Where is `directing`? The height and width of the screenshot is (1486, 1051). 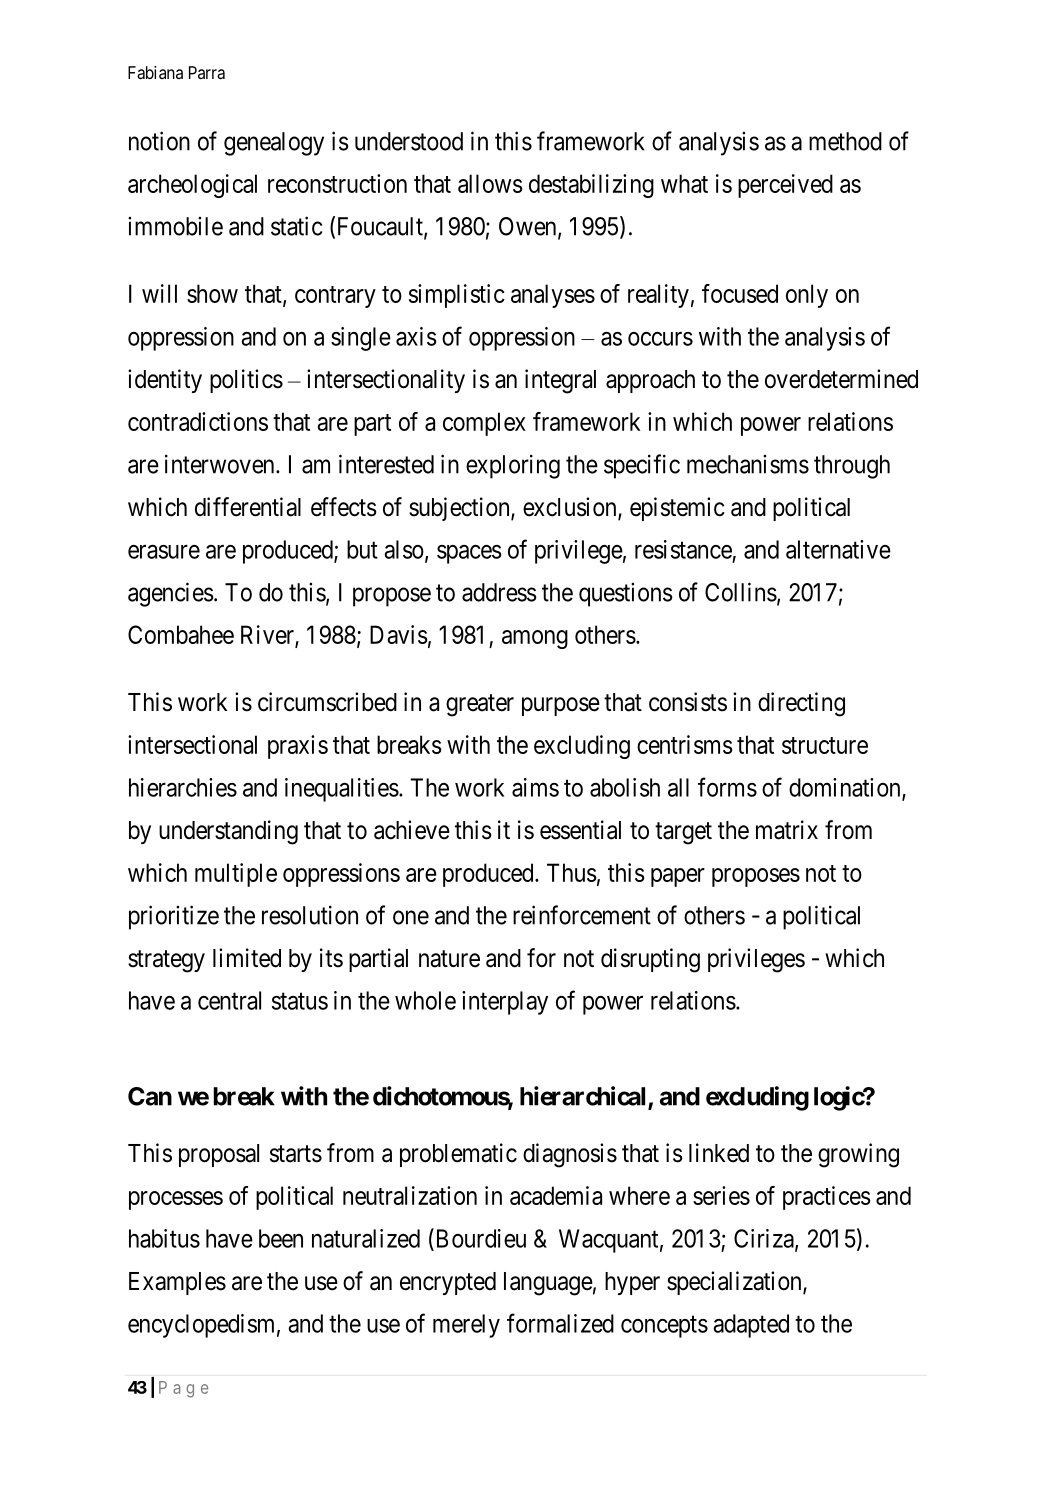 directing is located at coordinates (801, 704).
